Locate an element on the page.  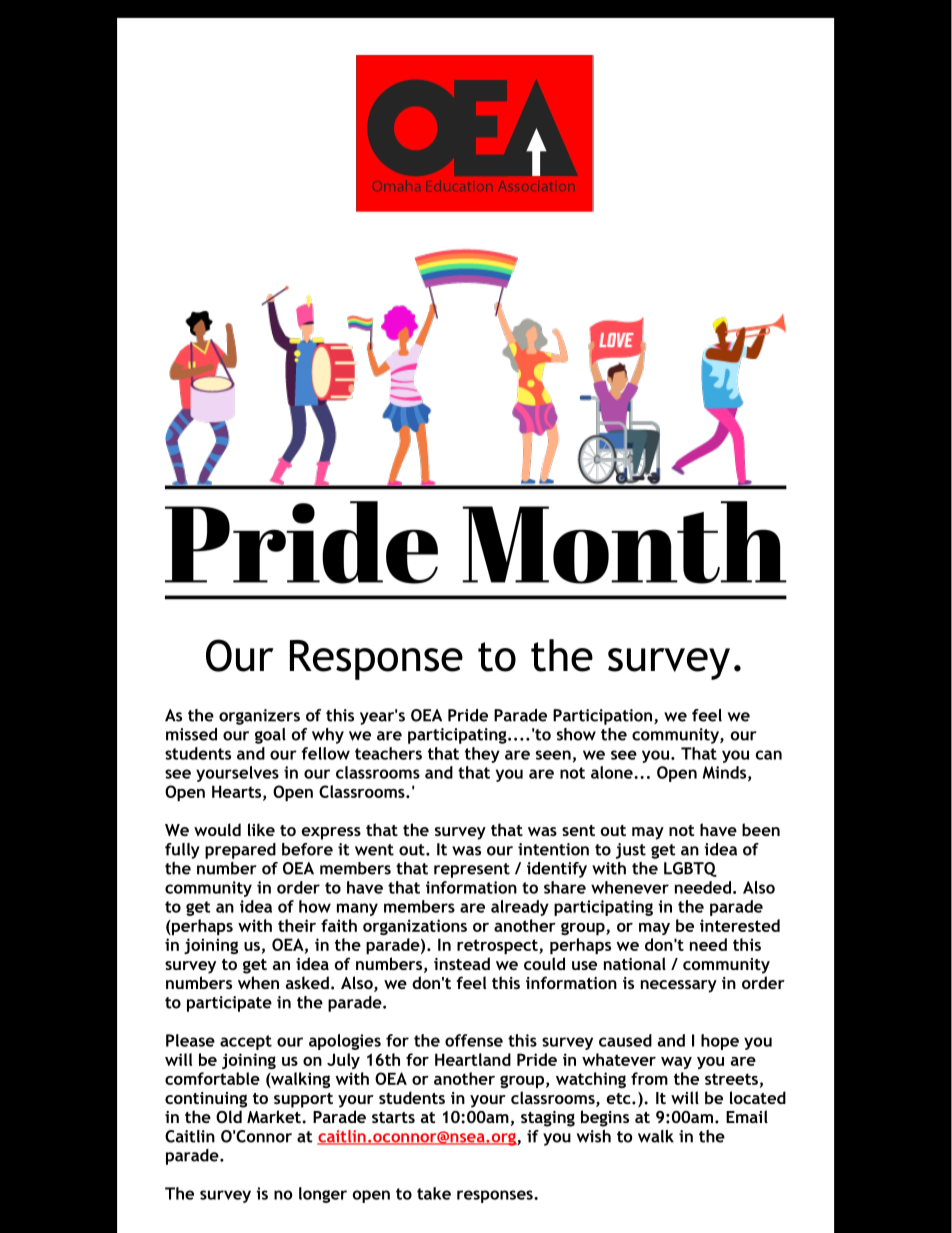
wish is located at coordinates (594, 1136).
